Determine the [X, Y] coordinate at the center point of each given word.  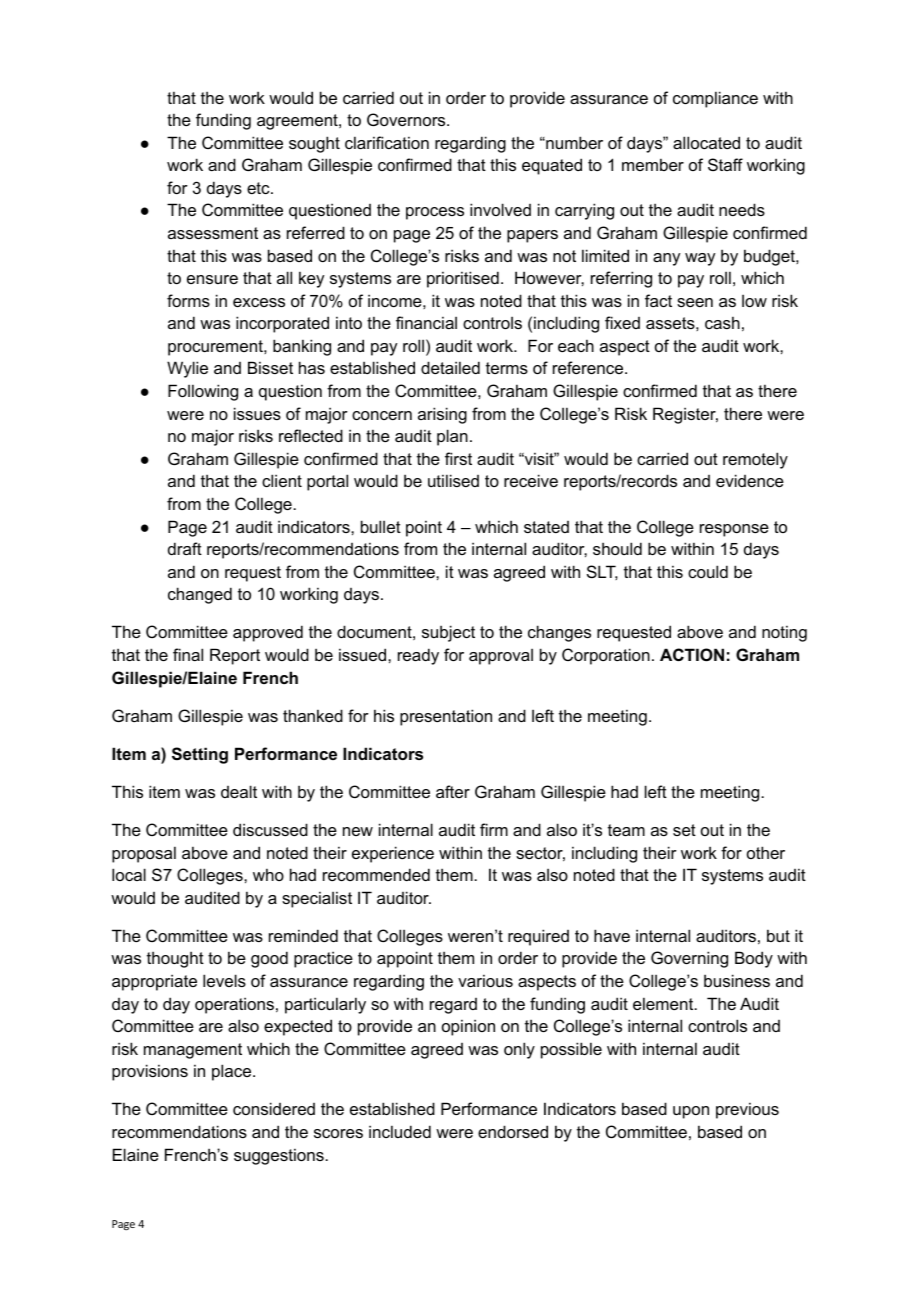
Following [203, 392]
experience [393, 854]
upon [691, 1112]
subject [448, 633]
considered [274, 1108]
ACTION [692, 654]
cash [722, 322]
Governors [407, 119]
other [766, 852]
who [268, 874]
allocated [706, 142]
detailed [450, 367]
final [188, 654]
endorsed [513, 1131]
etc [259, 188]
